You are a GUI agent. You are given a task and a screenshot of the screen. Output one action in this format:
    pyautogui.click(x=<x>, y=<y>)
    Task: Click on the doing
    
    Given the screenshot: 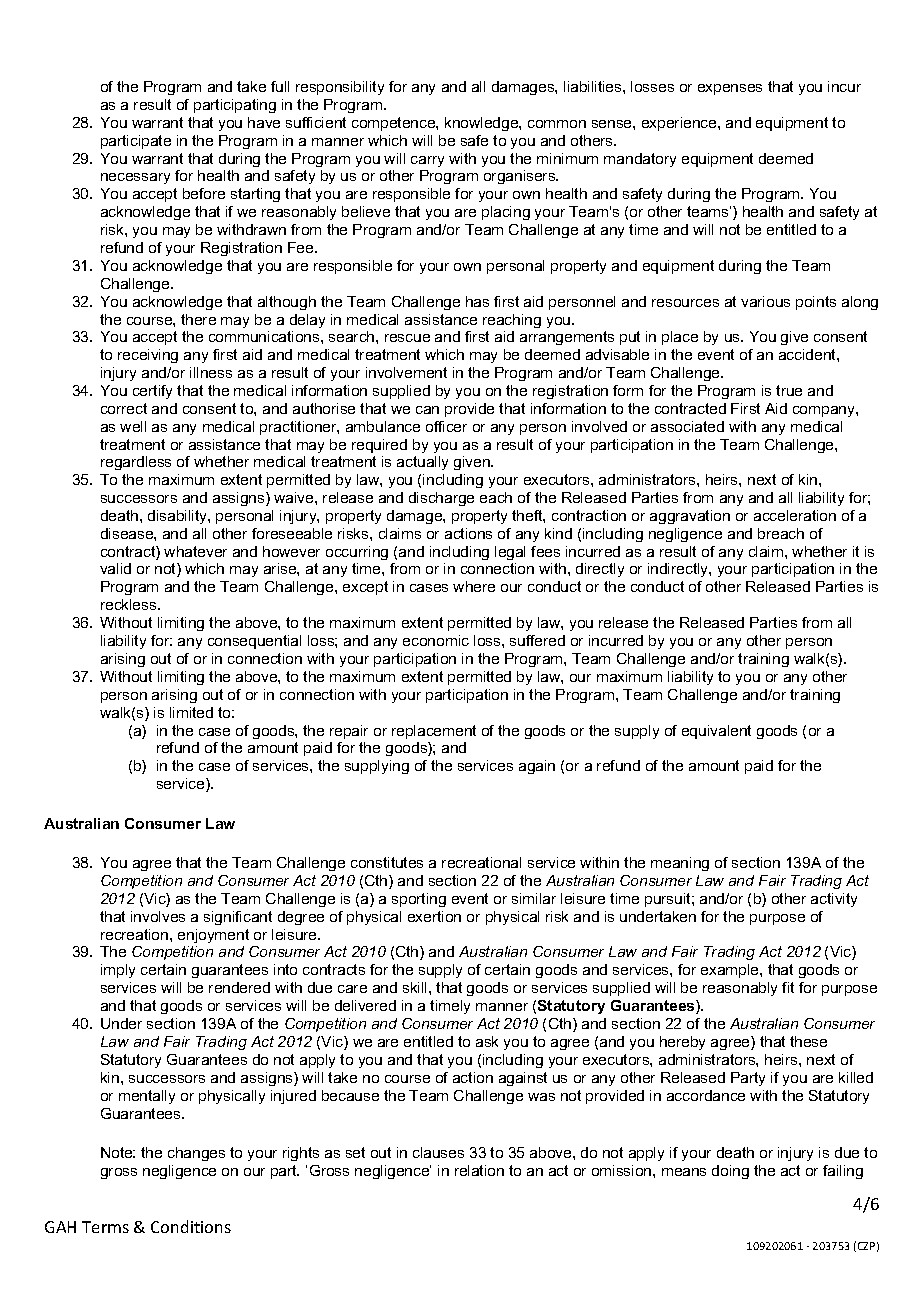 What is the action you would take?
    pyautogui.click(x=730, y=1172)
